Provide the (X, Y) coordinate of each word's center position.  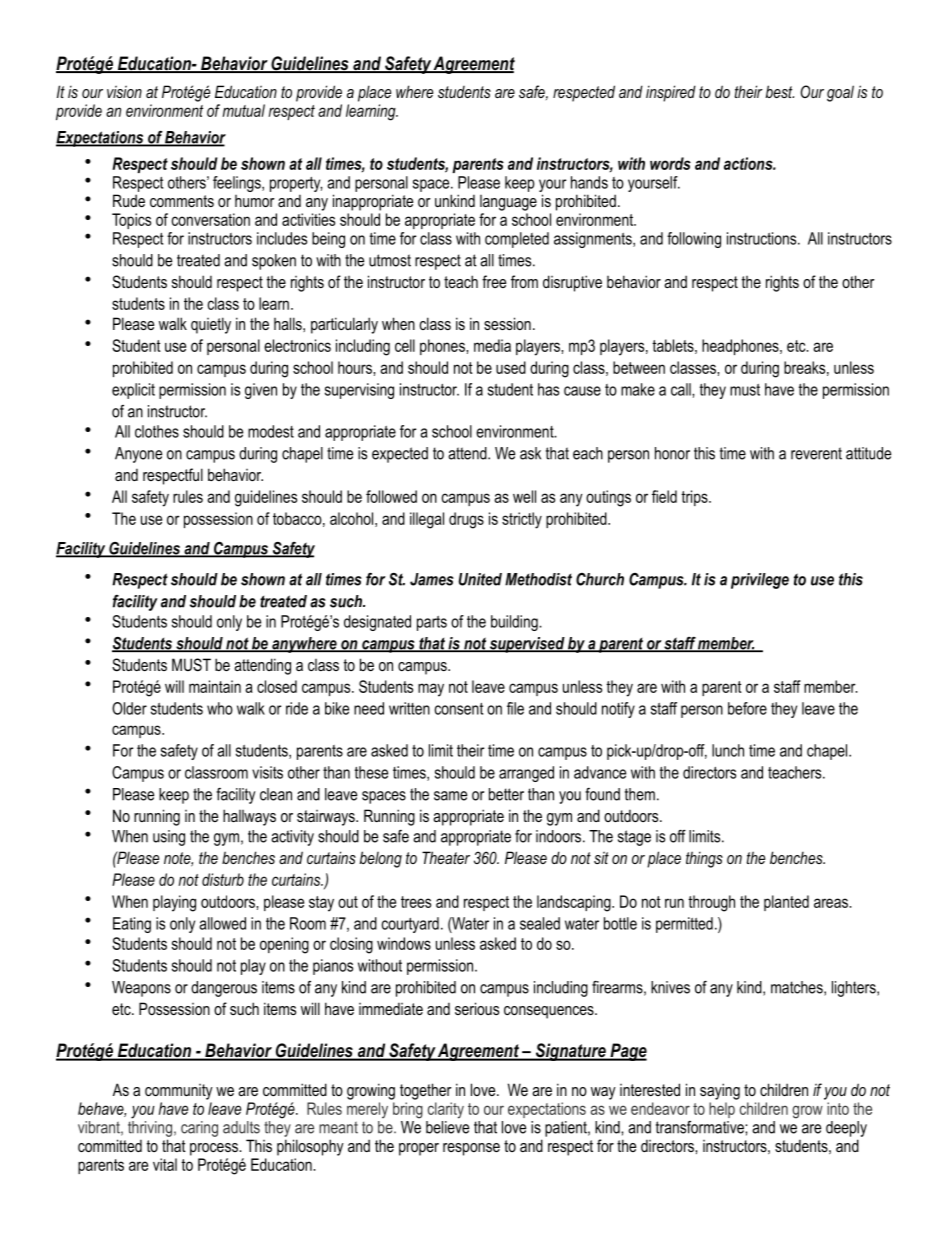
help (722, 1110)
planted (786, 903)
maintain (215, 686)
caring (199, 1129)
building (515, 623)
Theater (446, 857)
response (471, 1149)
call (682, 389)
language (508, 203)
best (779, 91)
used (511, 367)
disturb (223, 879)
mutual (244, 110)
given (261, 391)
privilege (760, 581)
